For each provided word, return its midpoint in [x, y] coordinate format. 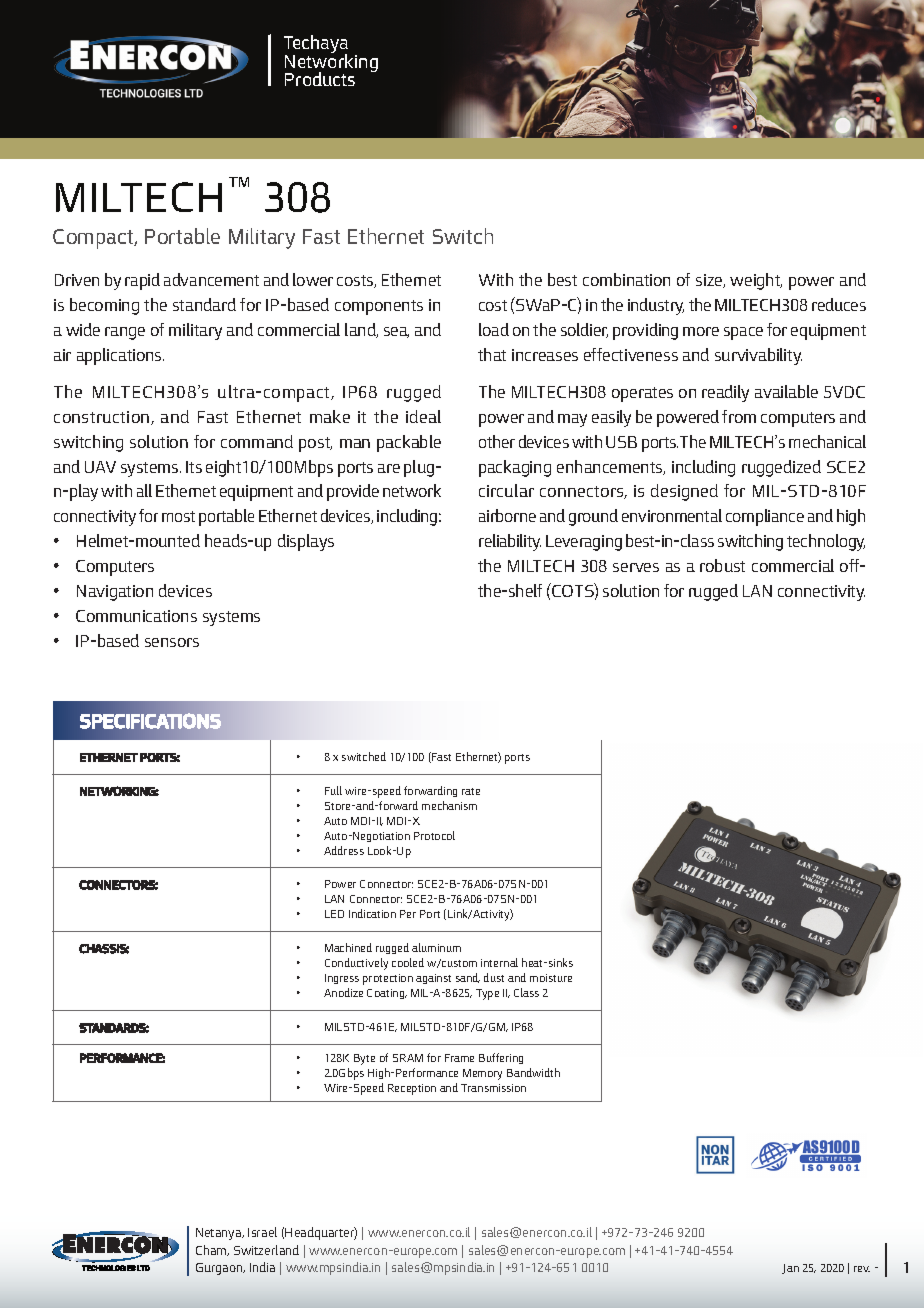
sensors [172, 642]
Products [320, 79]
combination [626, 279]
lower [313, 279]
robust [722, 565]
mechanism [449, 805]
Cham [212, 1250]
